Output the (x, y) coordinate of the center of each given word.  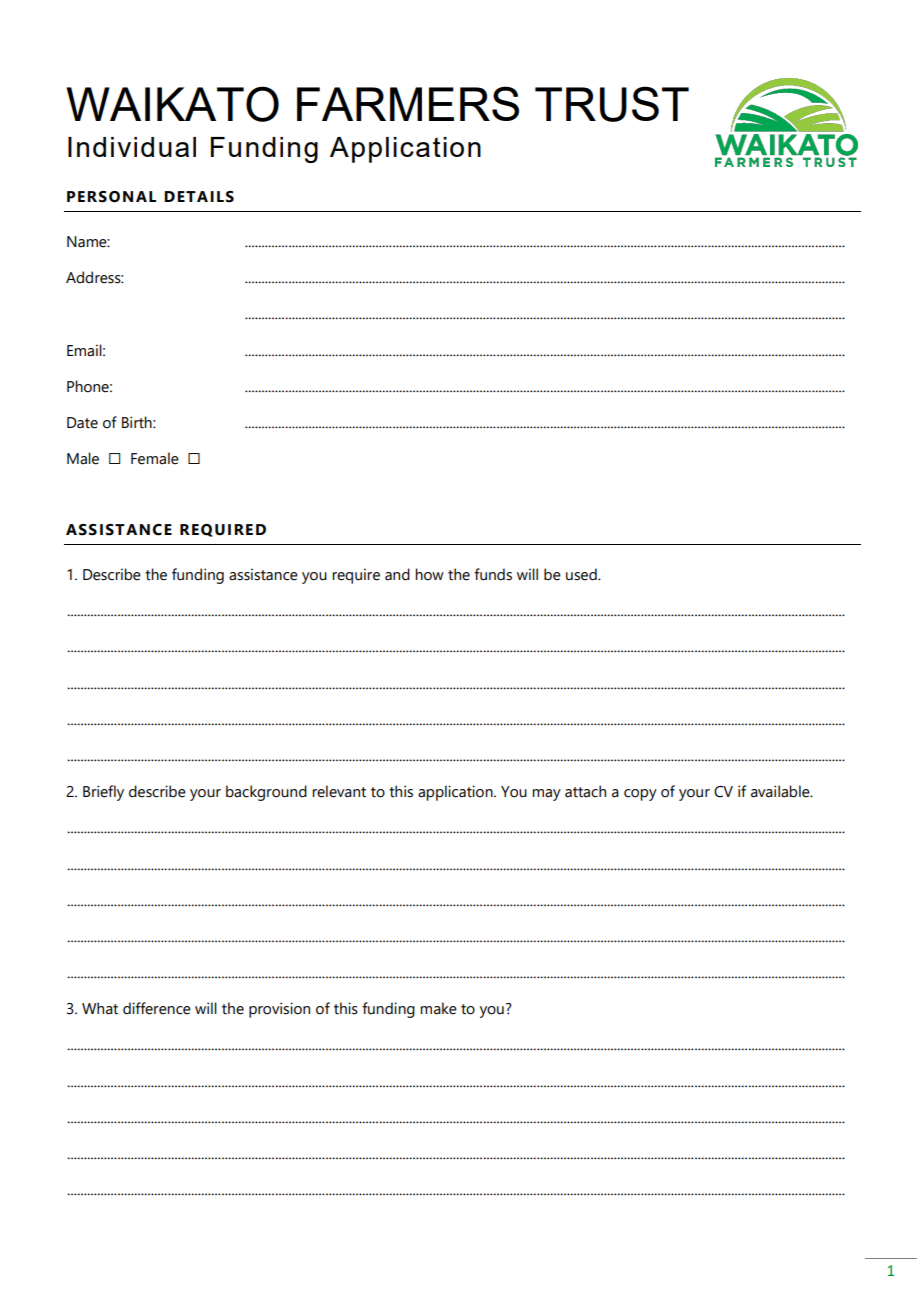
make (438, 1008)
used (582, 574)
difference (157, 1008)
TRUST (612, 104)
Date (82, 423)
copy (640, 795)
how (429, 574)
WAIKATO (172, 104)
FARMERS (408, 103)
